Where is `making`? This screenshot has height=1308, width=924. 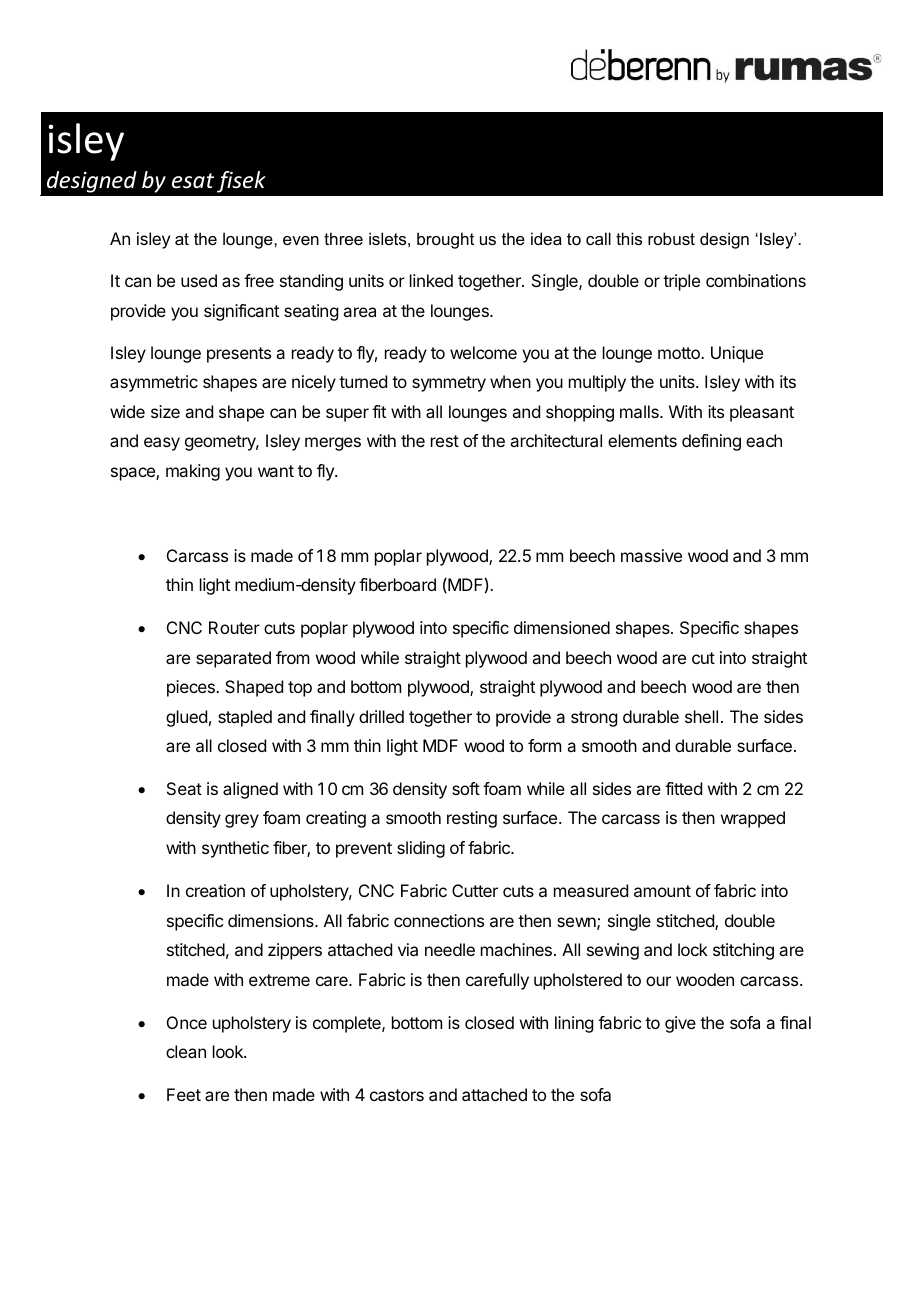
making is located at coordinates (193, 472).
